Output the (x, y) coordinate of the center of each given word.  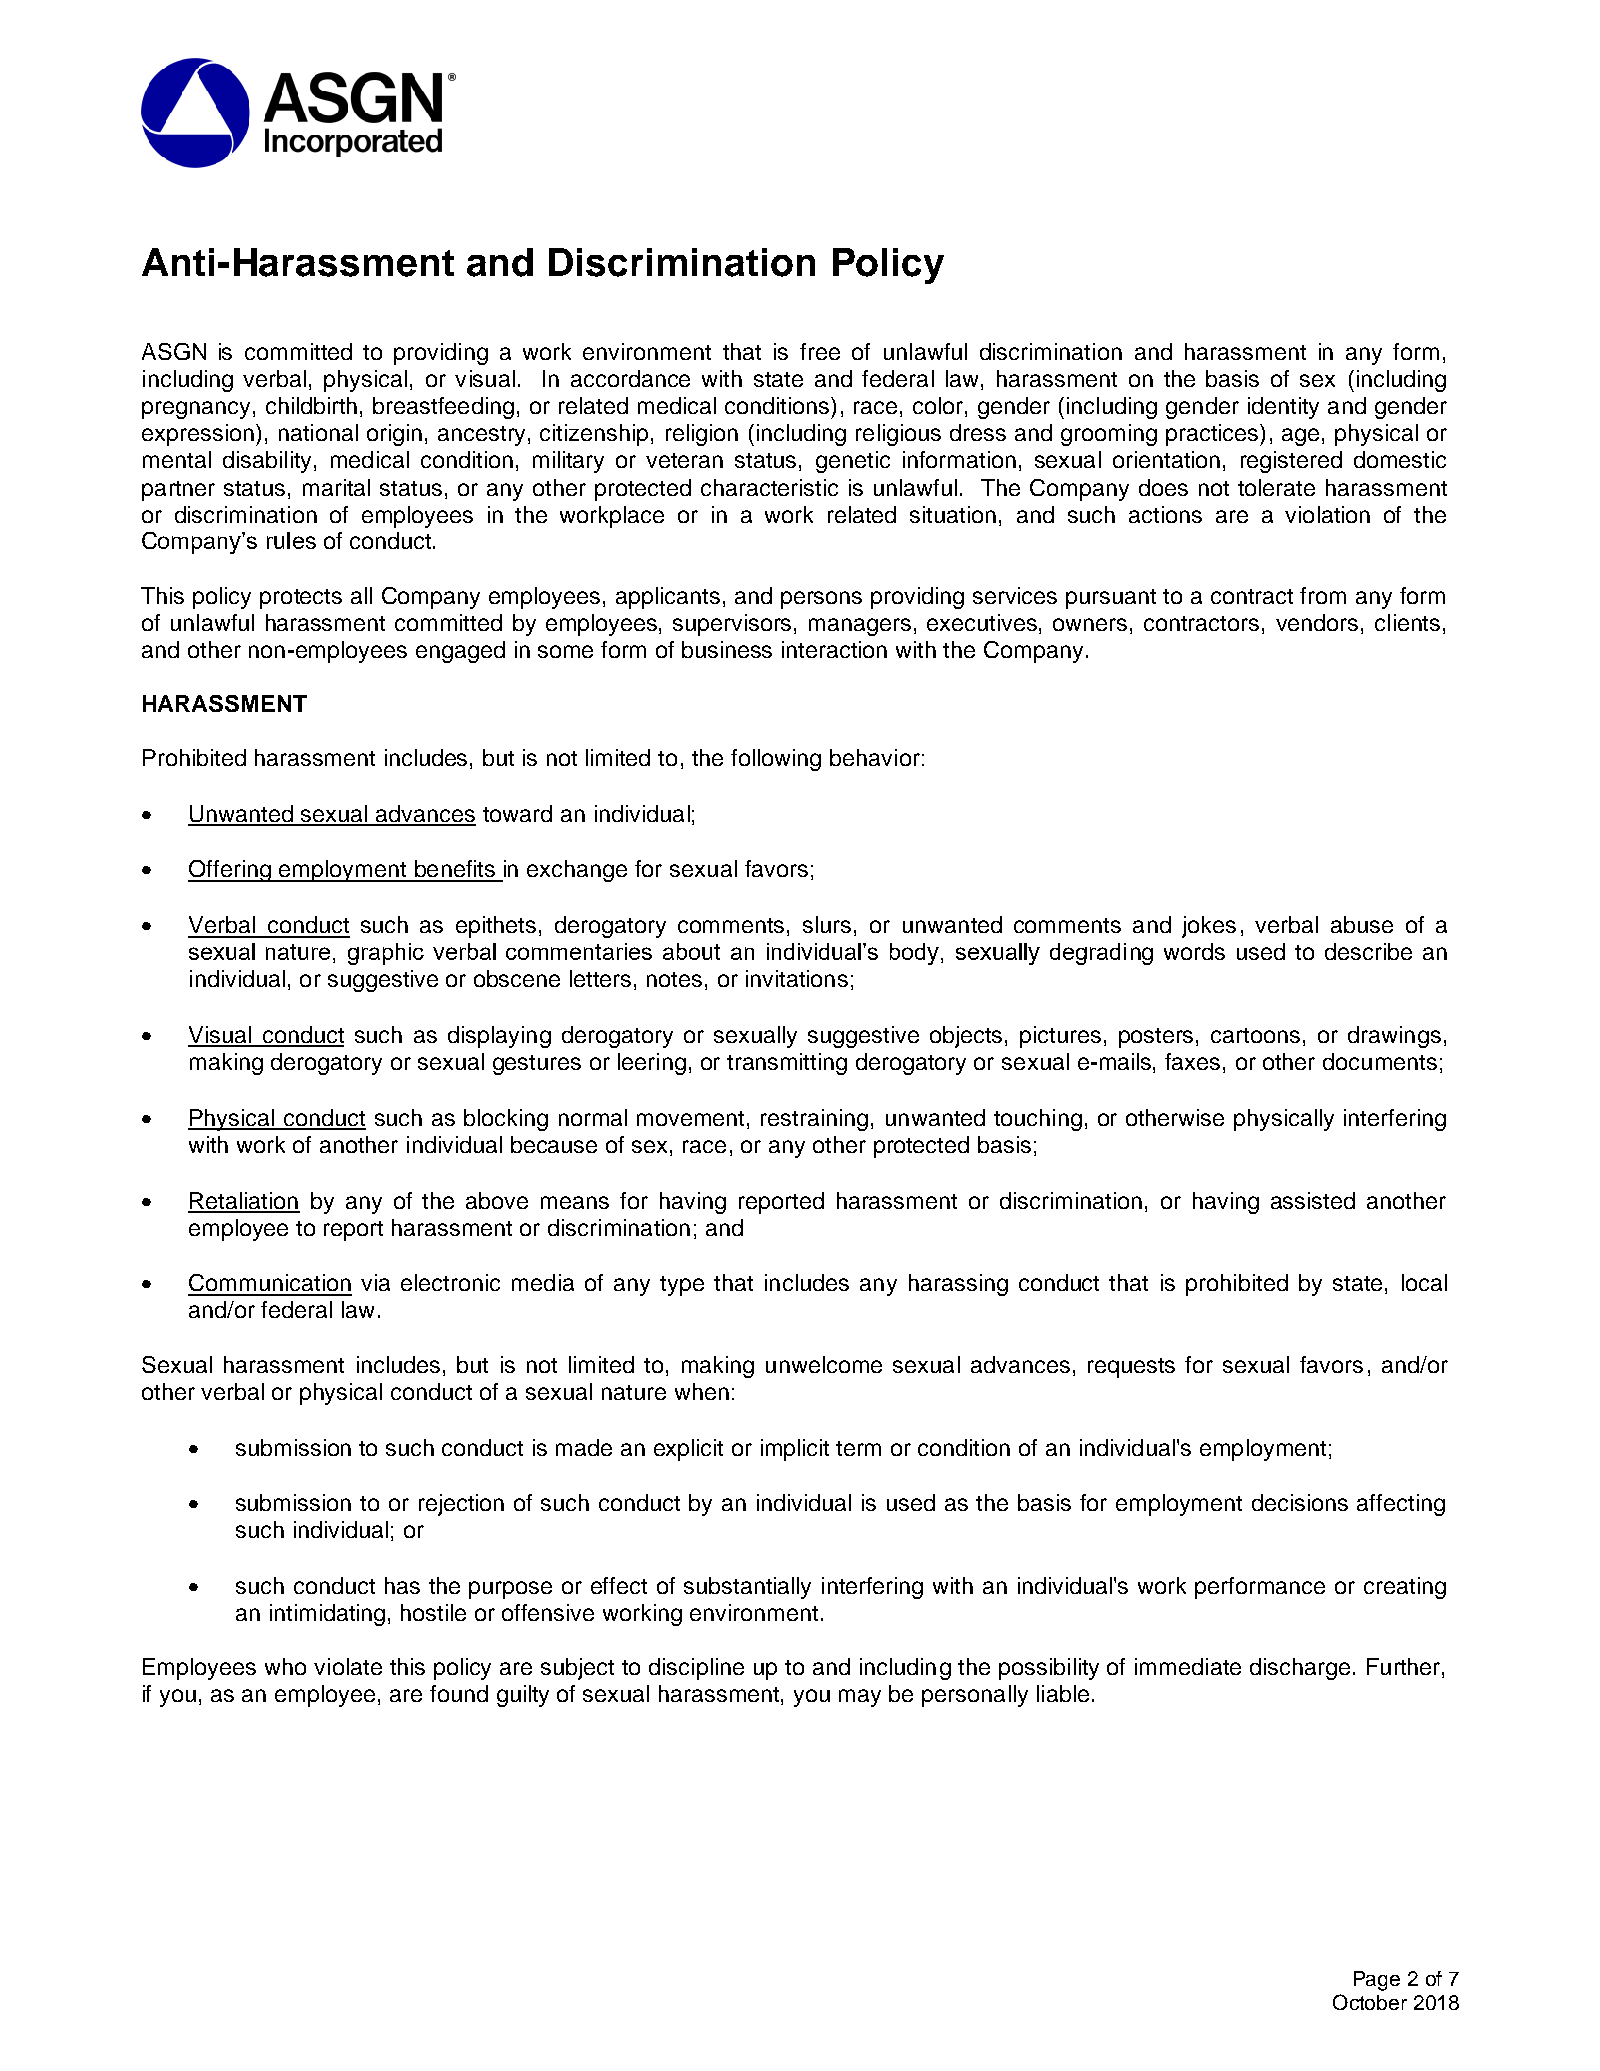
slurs (827, 924)
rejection (461, 1505)
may (860, 1698)
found (459, 1693)
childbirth (311, 405)
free (820, 351)
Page (1377, 1981)
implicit (795, 1450)
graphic (386, 954)
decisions (1300, 1502)
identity (1283, 408)
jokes (1209, 927)
